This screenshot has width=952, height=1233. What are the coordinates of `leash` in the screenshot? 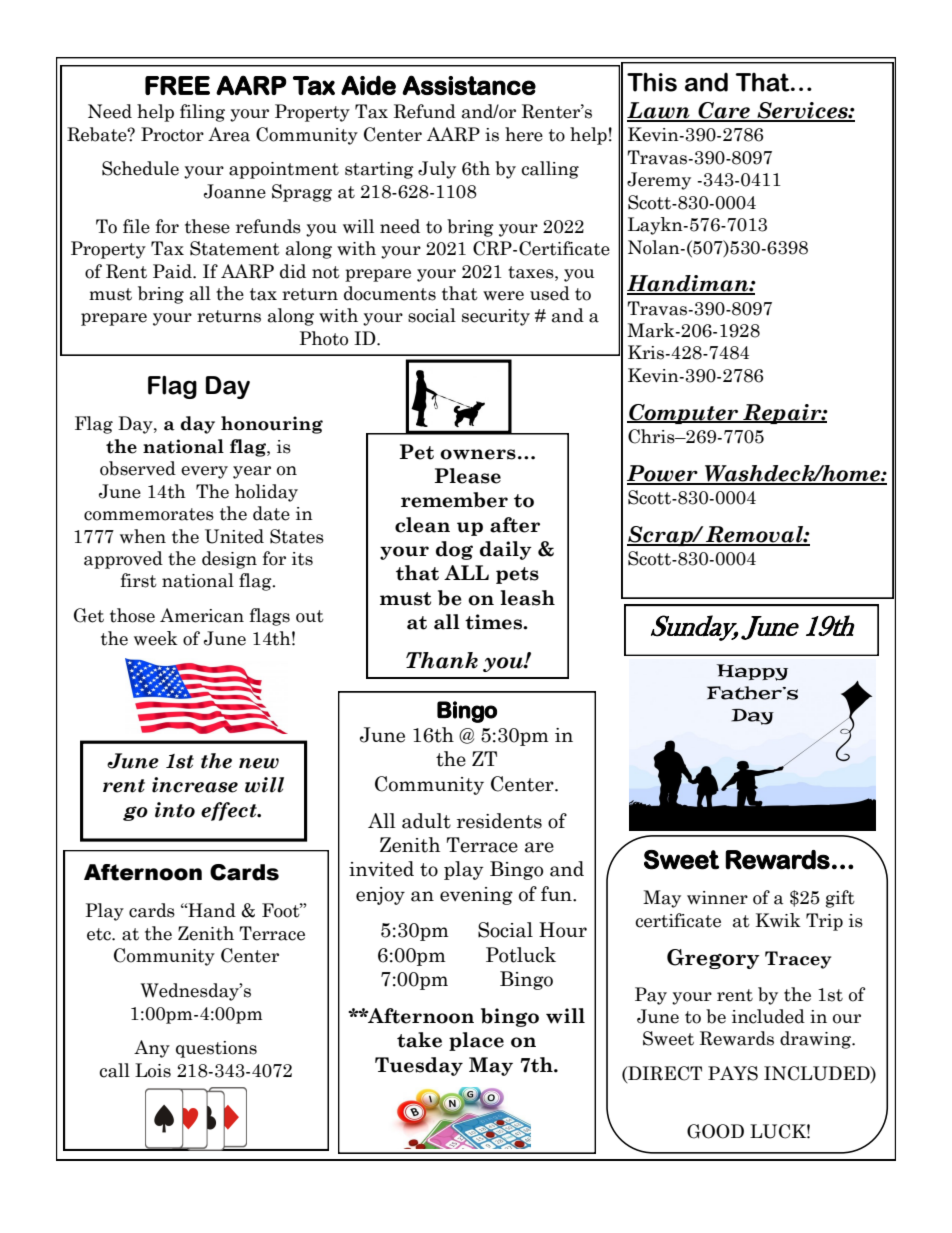 It's located at (528, 598).
